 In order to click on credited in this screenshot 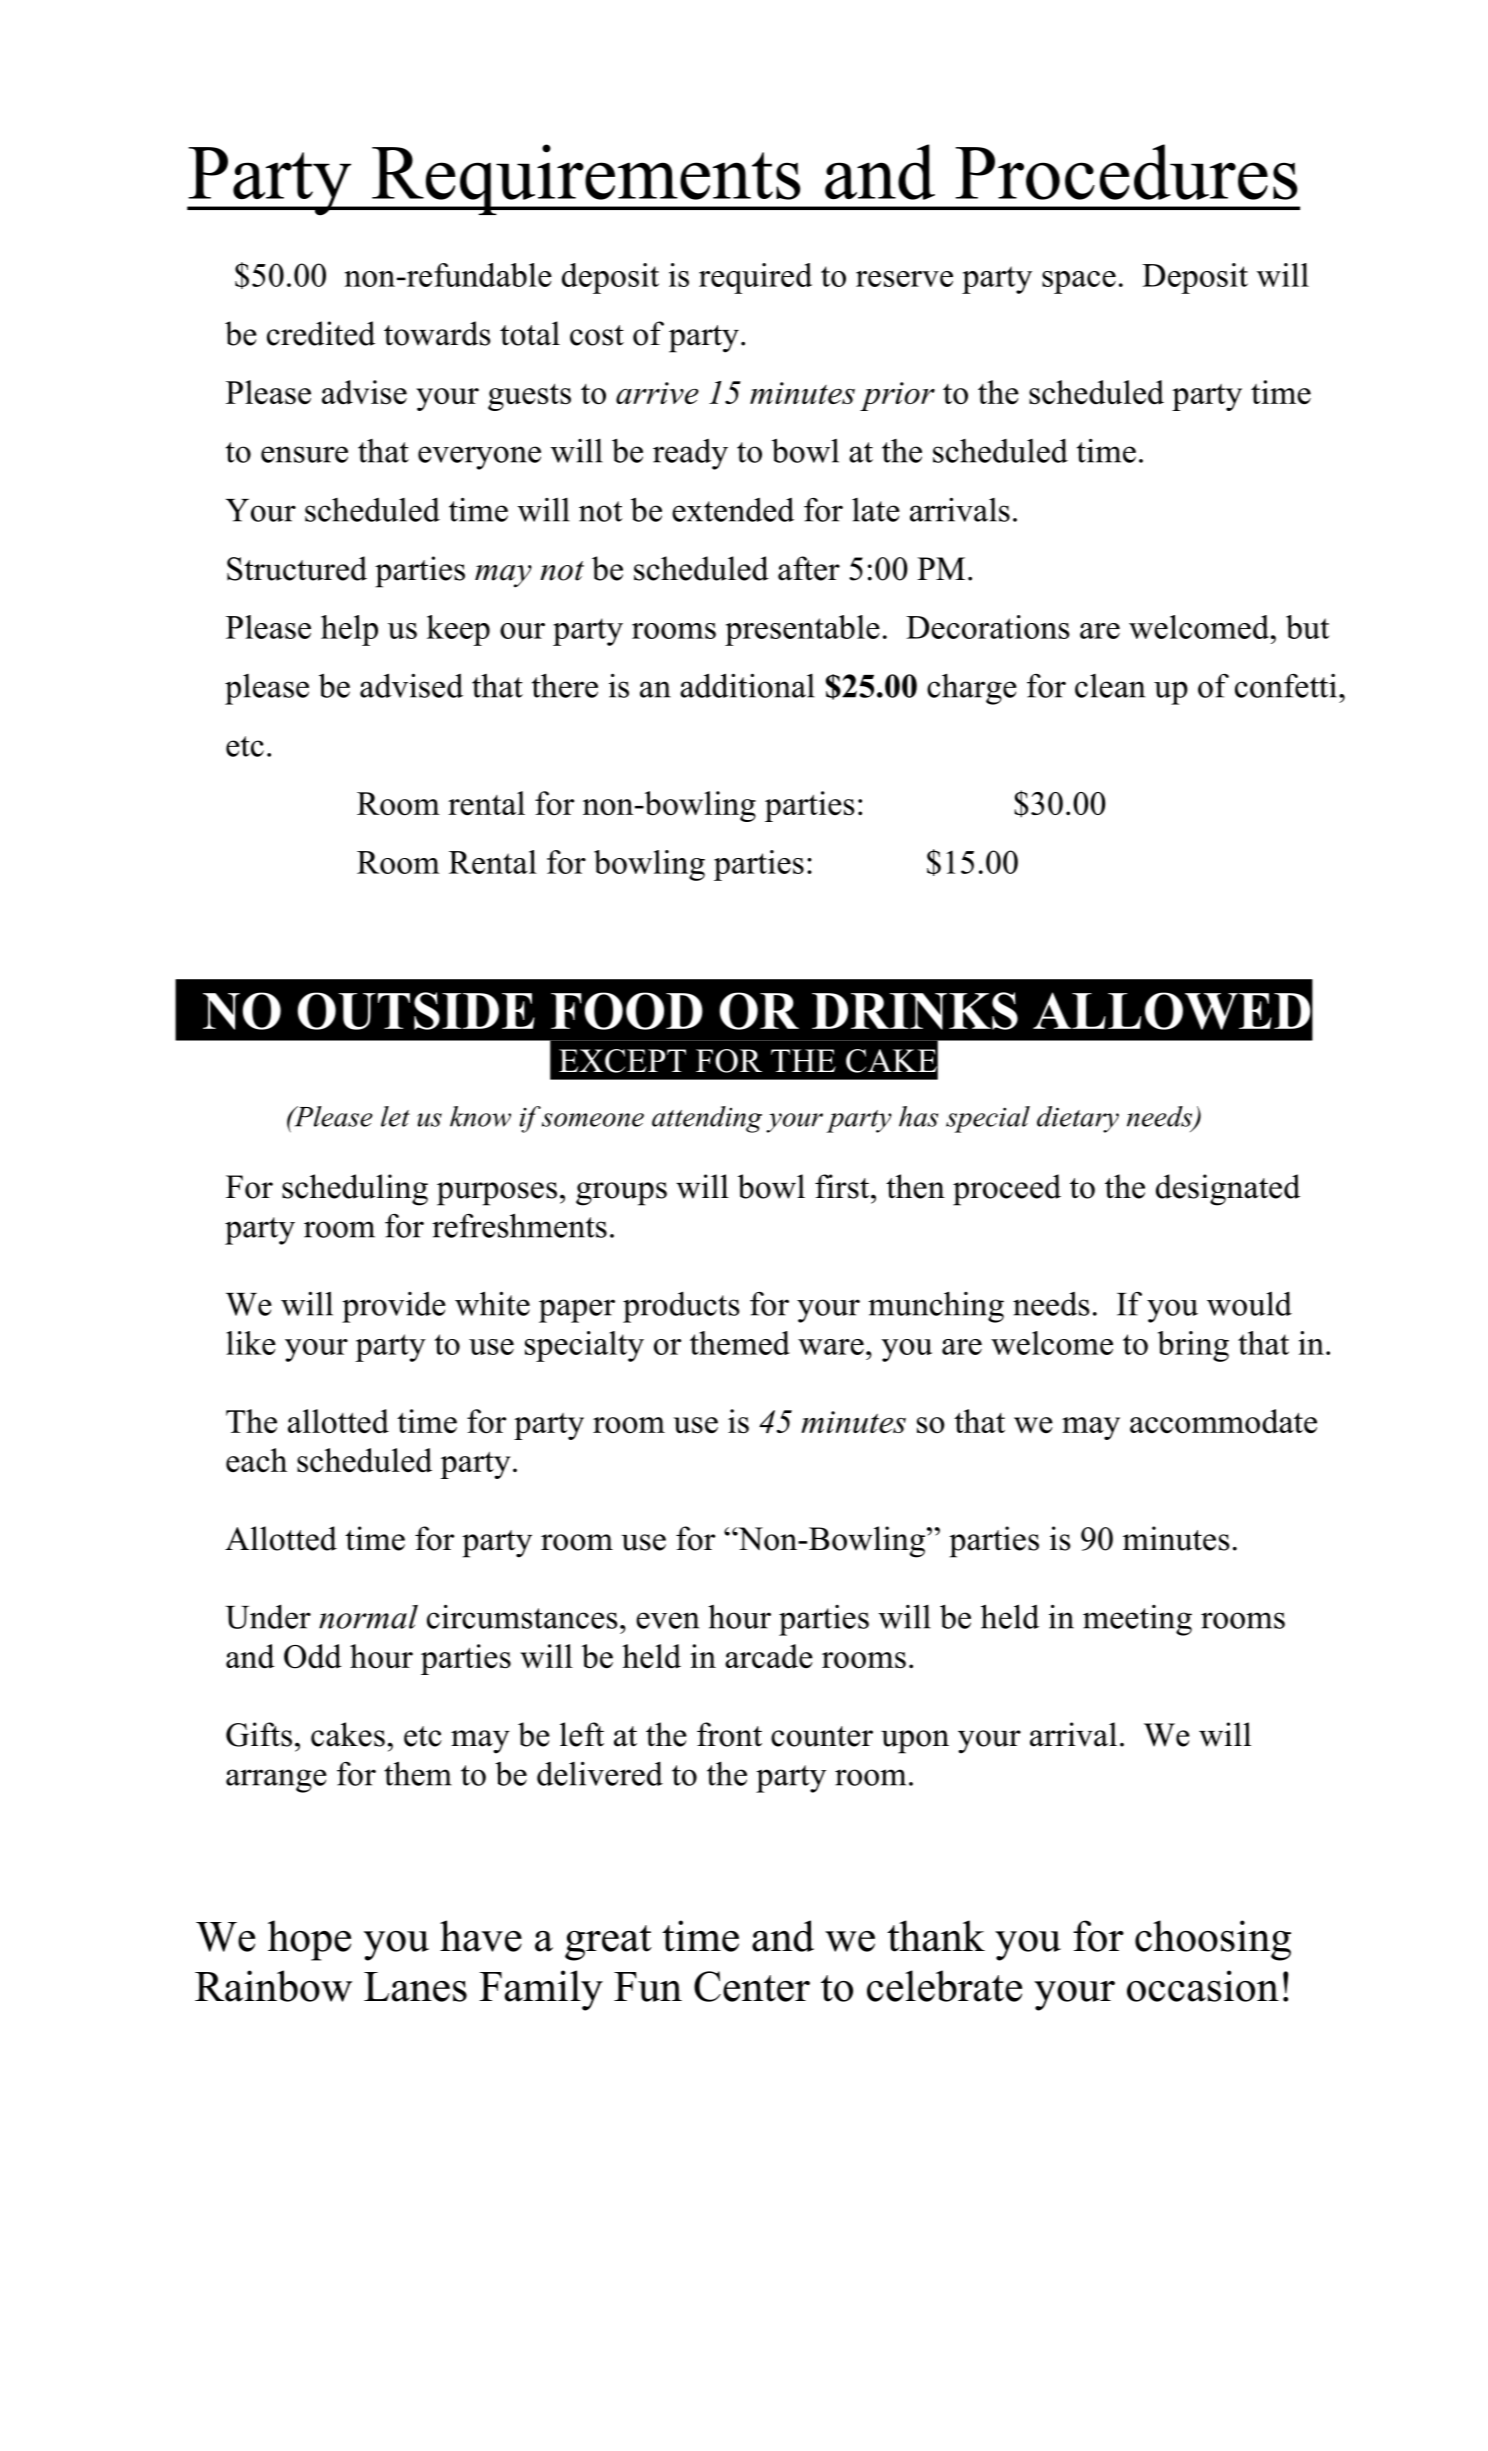, I will do `click(321, 333)`.
